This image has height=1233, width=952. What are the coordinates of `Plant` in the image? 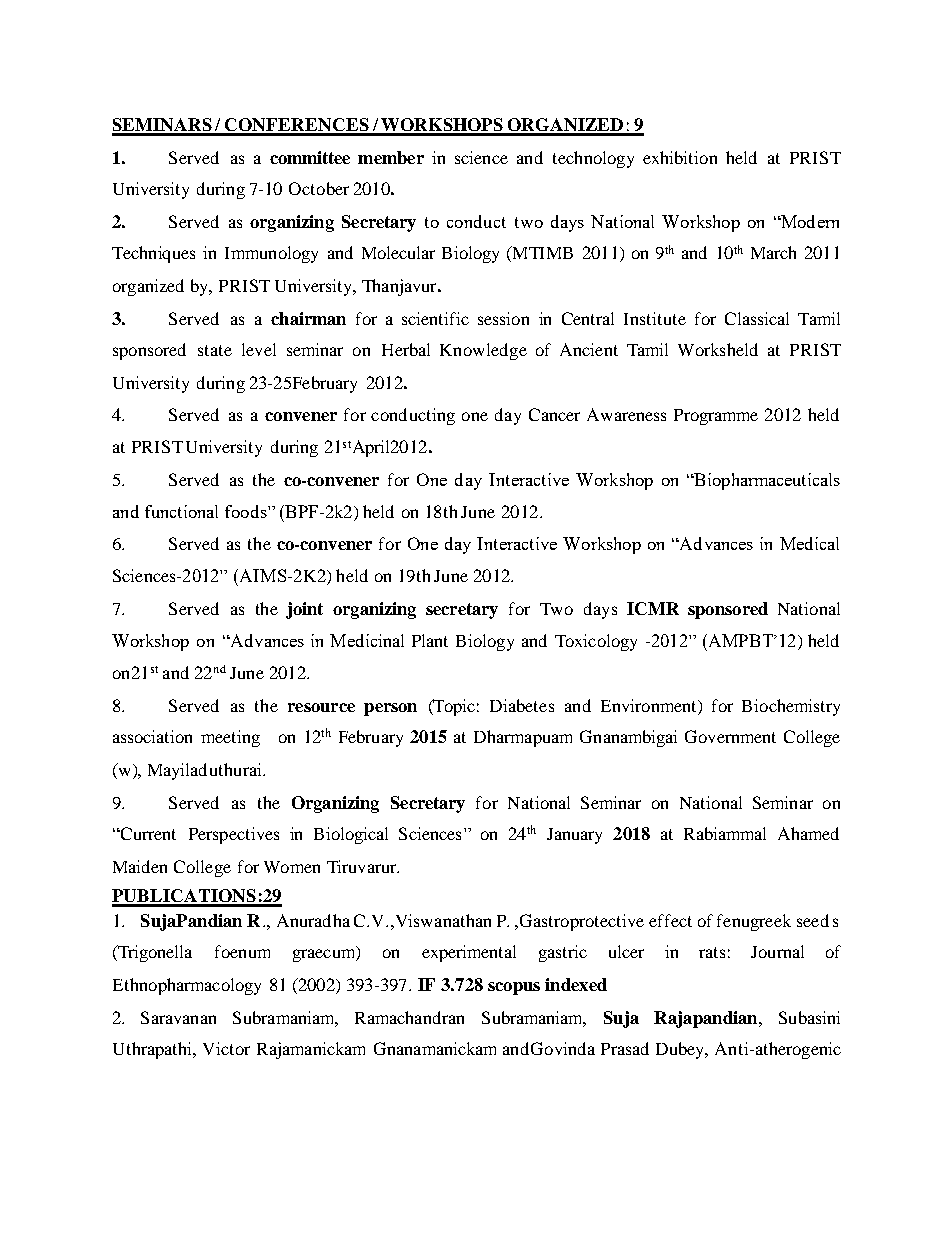 It's located at (430, 640).
